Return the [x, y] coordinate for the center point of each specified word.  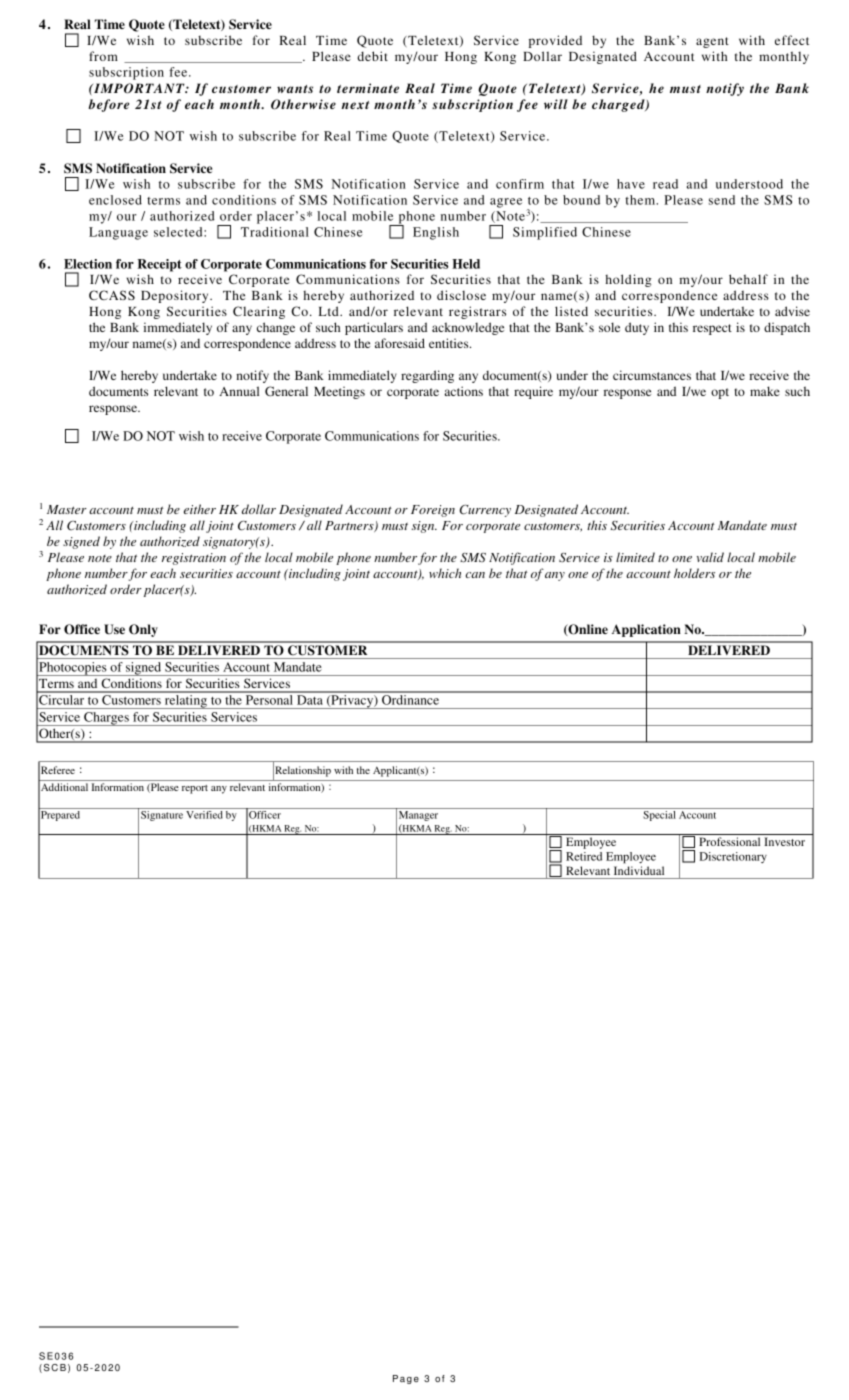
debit [372, 56]
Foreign [433, 511]
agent [712, 42]
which [445, 573]
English [436, 233]
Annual [239, 391]
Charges [106, 719]
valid [710, 557]
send [722, 200]
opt [720, 393]
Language [118, 233]
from [103, 56]
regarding [427, 376]
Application [646, 630]
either [200, 509]
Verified [204, 815]
